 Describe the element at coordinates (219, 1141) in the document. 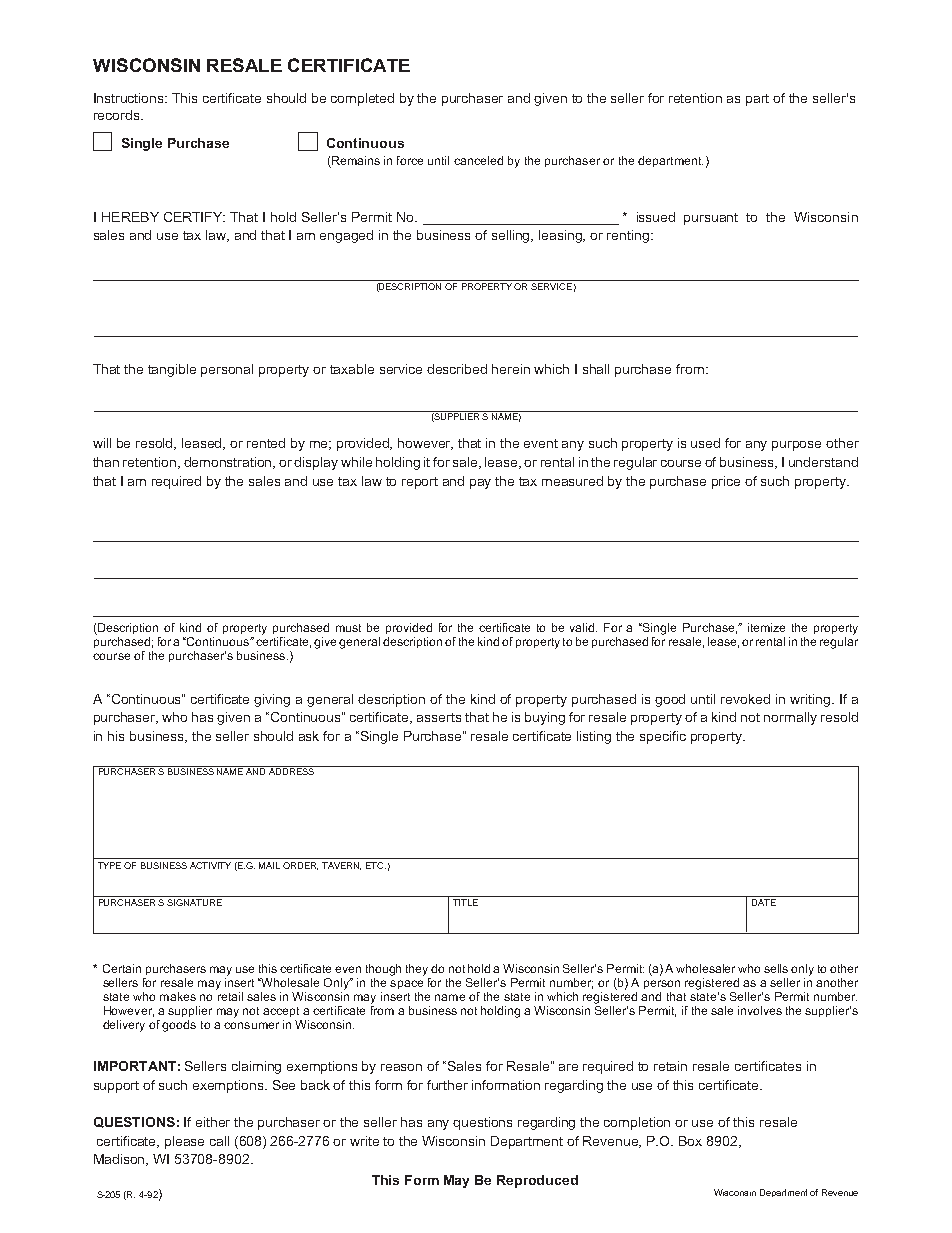

I see `call` at that location.
